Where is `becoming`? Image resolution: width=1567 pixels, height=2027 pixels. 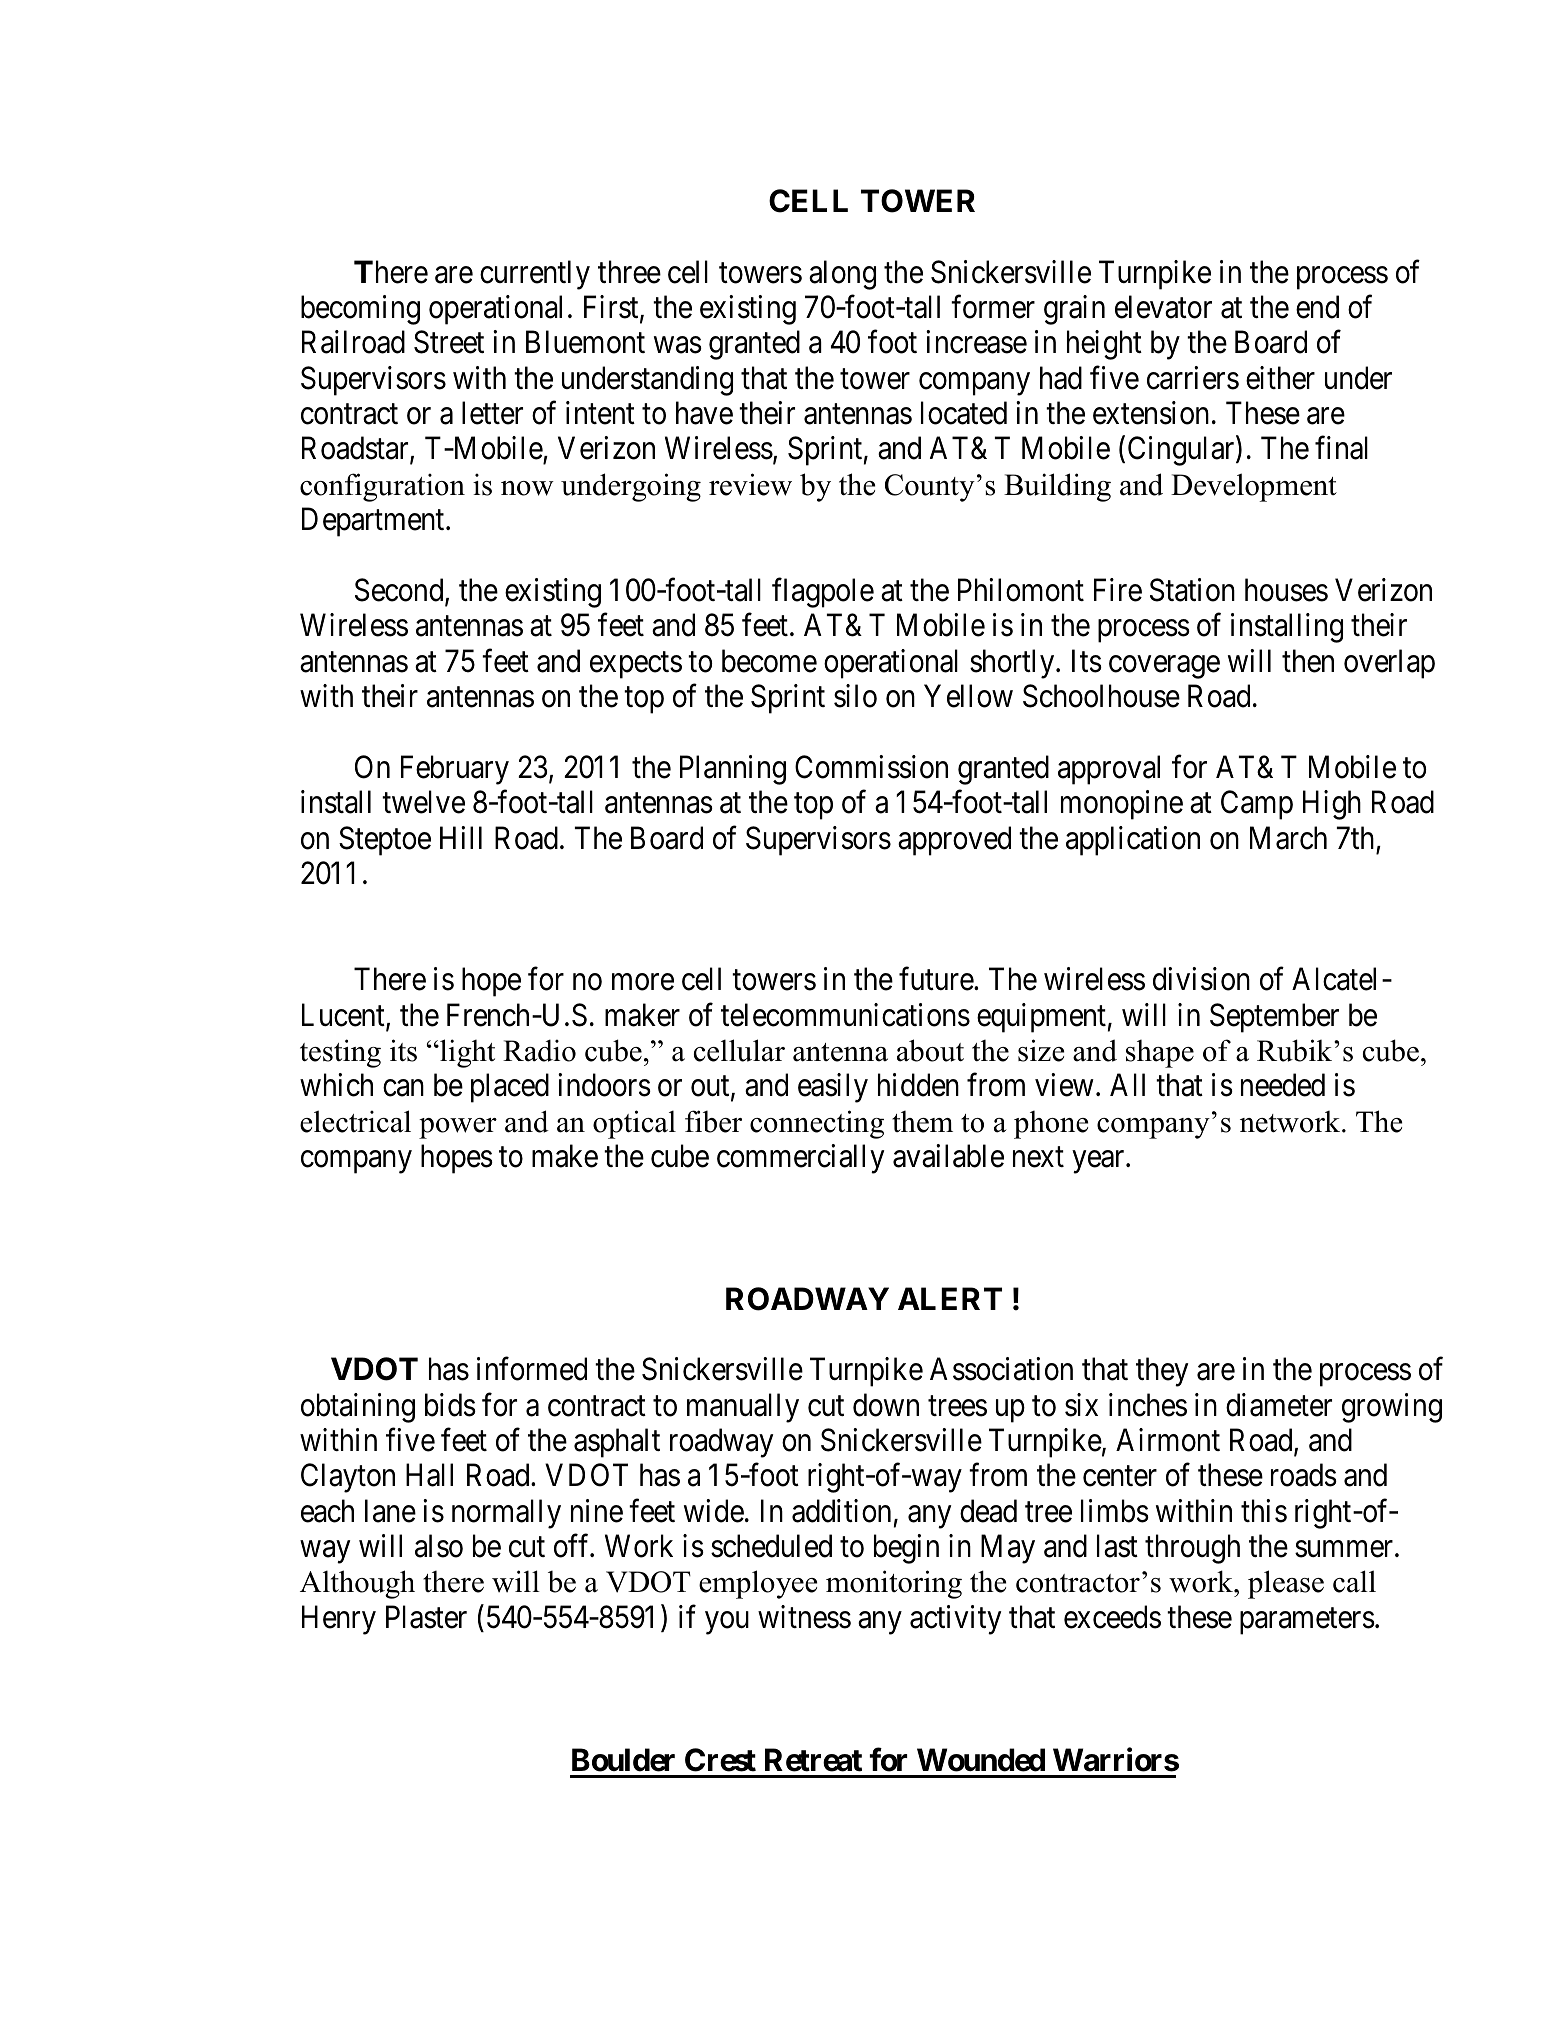 becoming is located at coordinates (360, 310).
